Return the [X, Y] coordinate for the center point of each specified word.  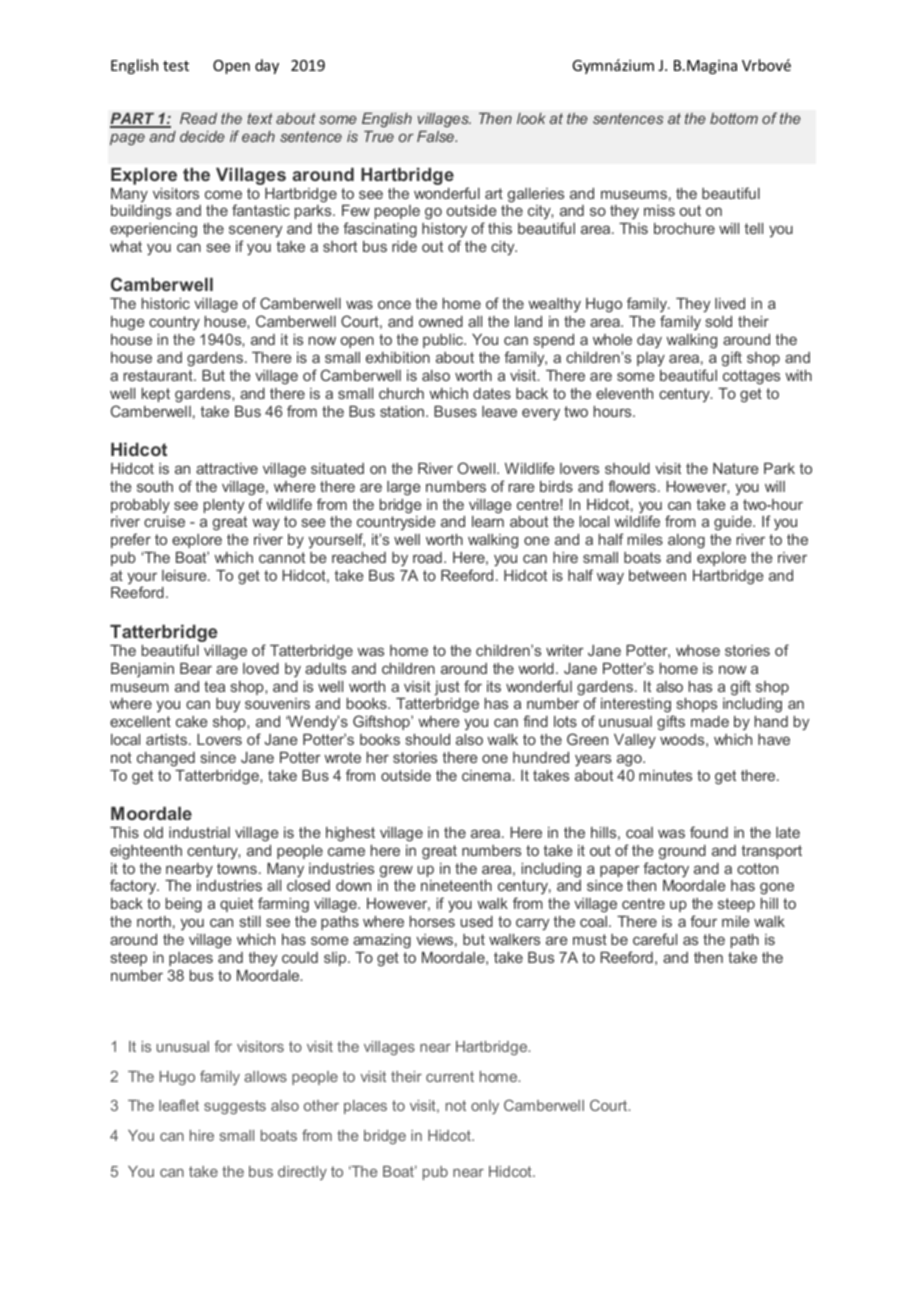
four [703, 921]
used [477, 921]
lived [730, 303]
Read [198, 118]
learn [488, 521]
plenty [224, 506]
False [437, 136]
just [447, 688]
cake [192, 721]
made [710, 721]
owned [441, 321]
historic [166, 303]
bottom [734, 118]
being [184, 905]
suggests [235, 1107]
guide [734, 523]
